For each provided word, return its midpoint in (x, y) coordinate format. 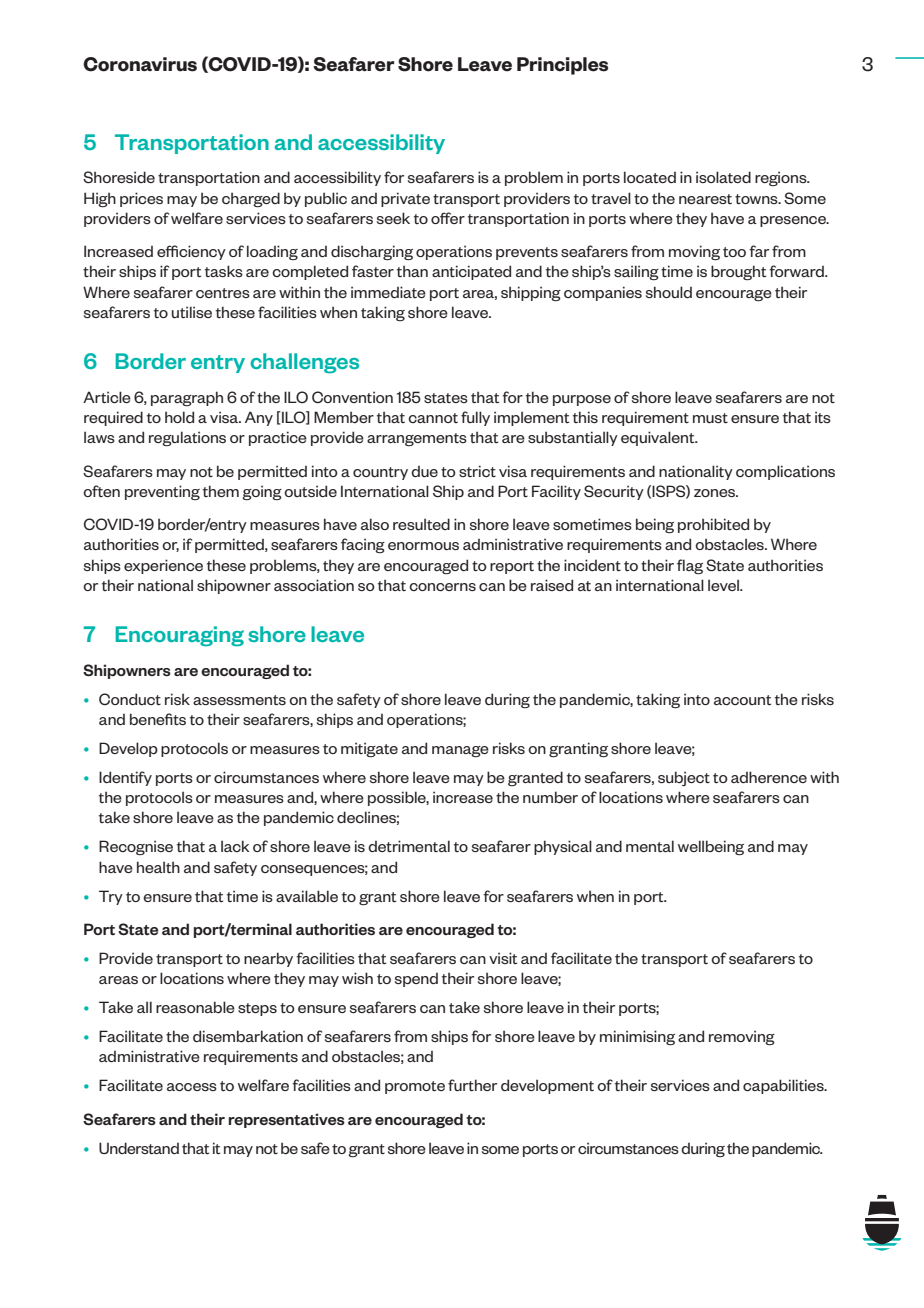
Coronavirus (140, 64)
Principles (562, 66)
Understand (139, 1148)
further (472, 1085)
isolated (723, 177)
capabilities (784, 1086)
